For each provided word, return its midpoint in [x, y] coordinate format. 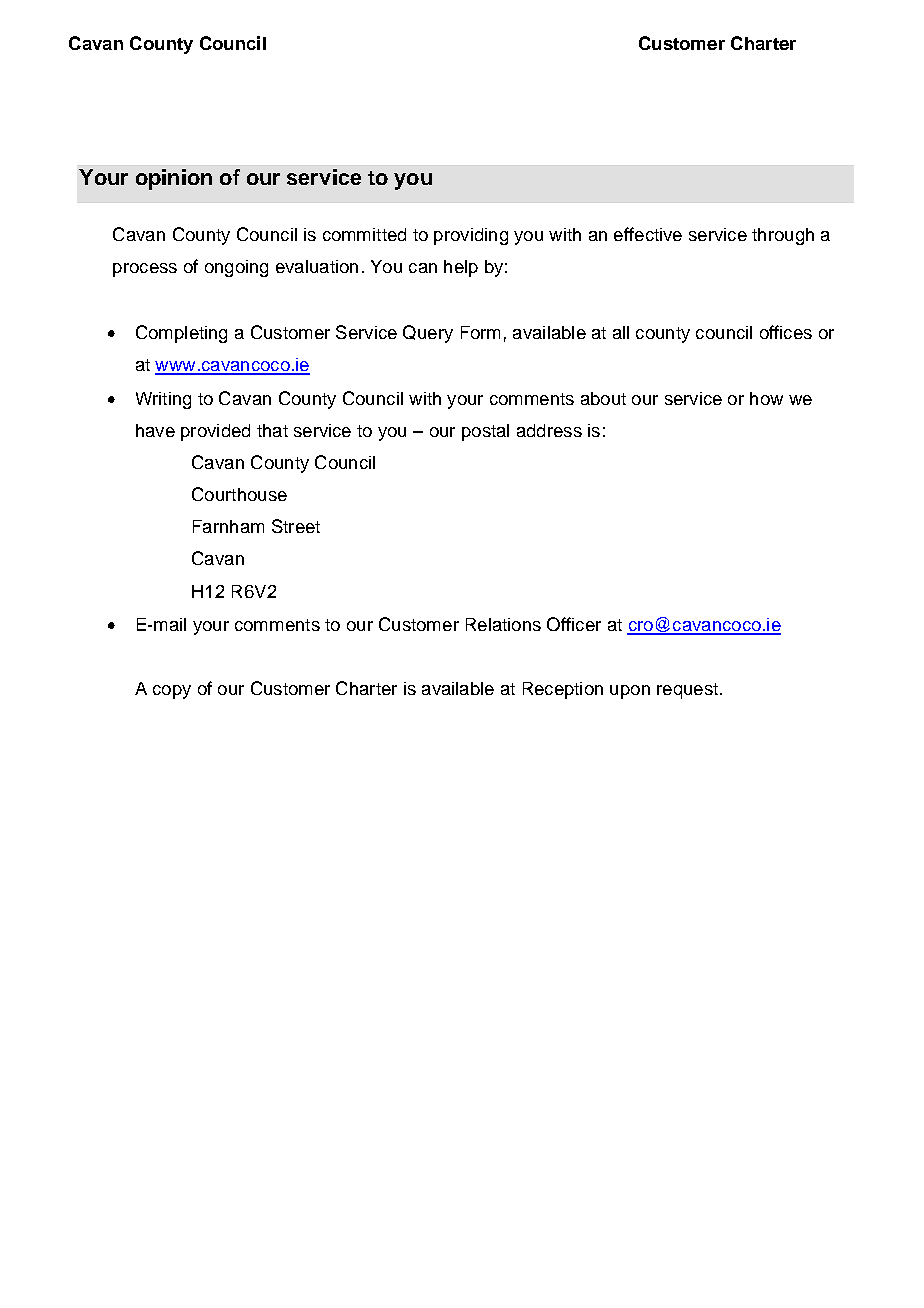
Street [296, 526]
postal [485, 432]
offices [786, 332]
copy [172, 692]
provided [215, 432]
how [766, 398]
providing [471, 236]
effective [648, 234]
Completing [181, 334]
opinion [174, 179]
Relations [503, 624]
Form [480, 332]
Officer [574, 624]
